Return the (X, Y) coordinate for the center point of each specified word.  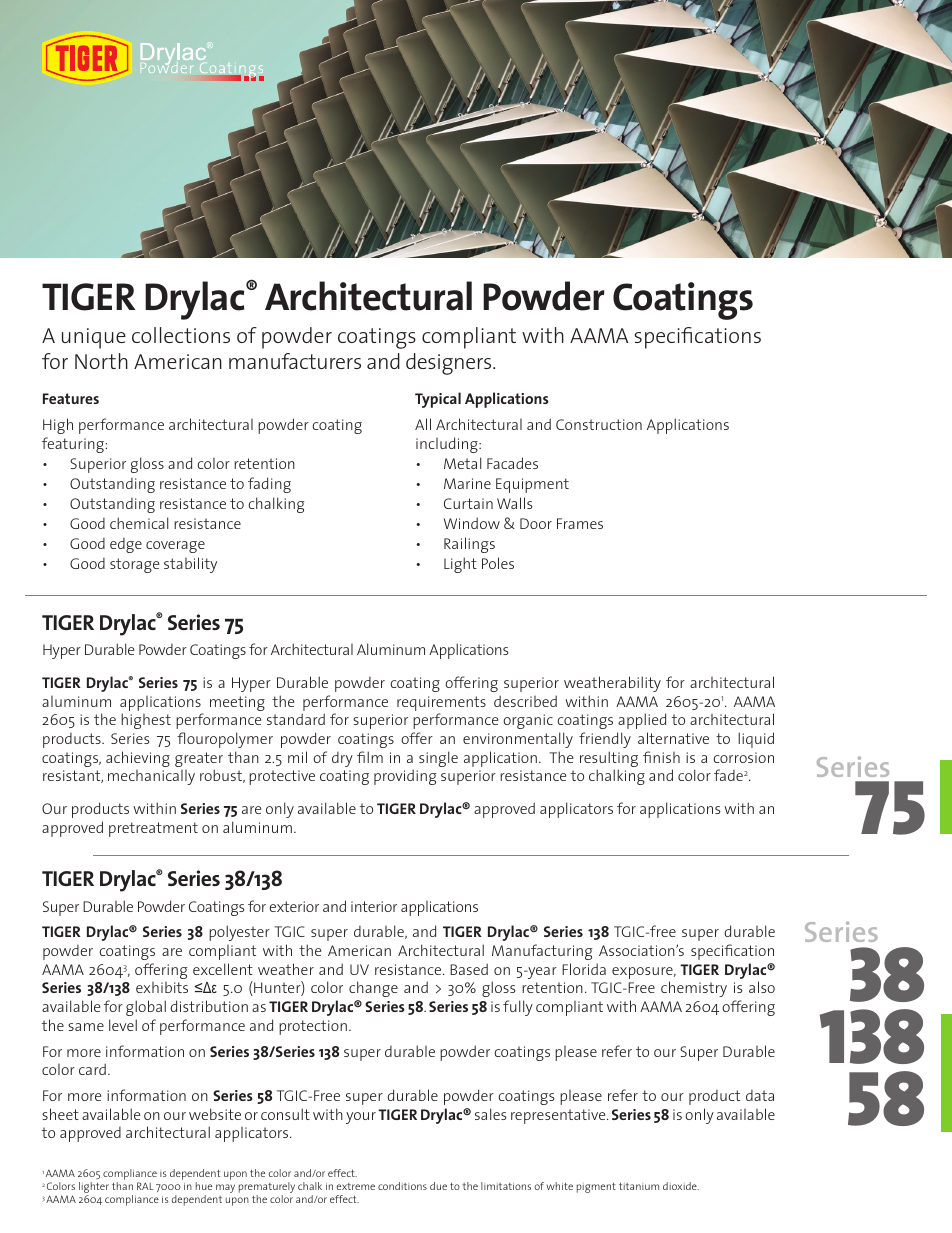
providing (405, 777)
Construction (599, 424)
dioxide (681, 1186)
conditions (402, 1186)
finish (661, 757)
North (101, 361)
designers (450, 364)
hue (204, 1186)
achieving (138, 759)
